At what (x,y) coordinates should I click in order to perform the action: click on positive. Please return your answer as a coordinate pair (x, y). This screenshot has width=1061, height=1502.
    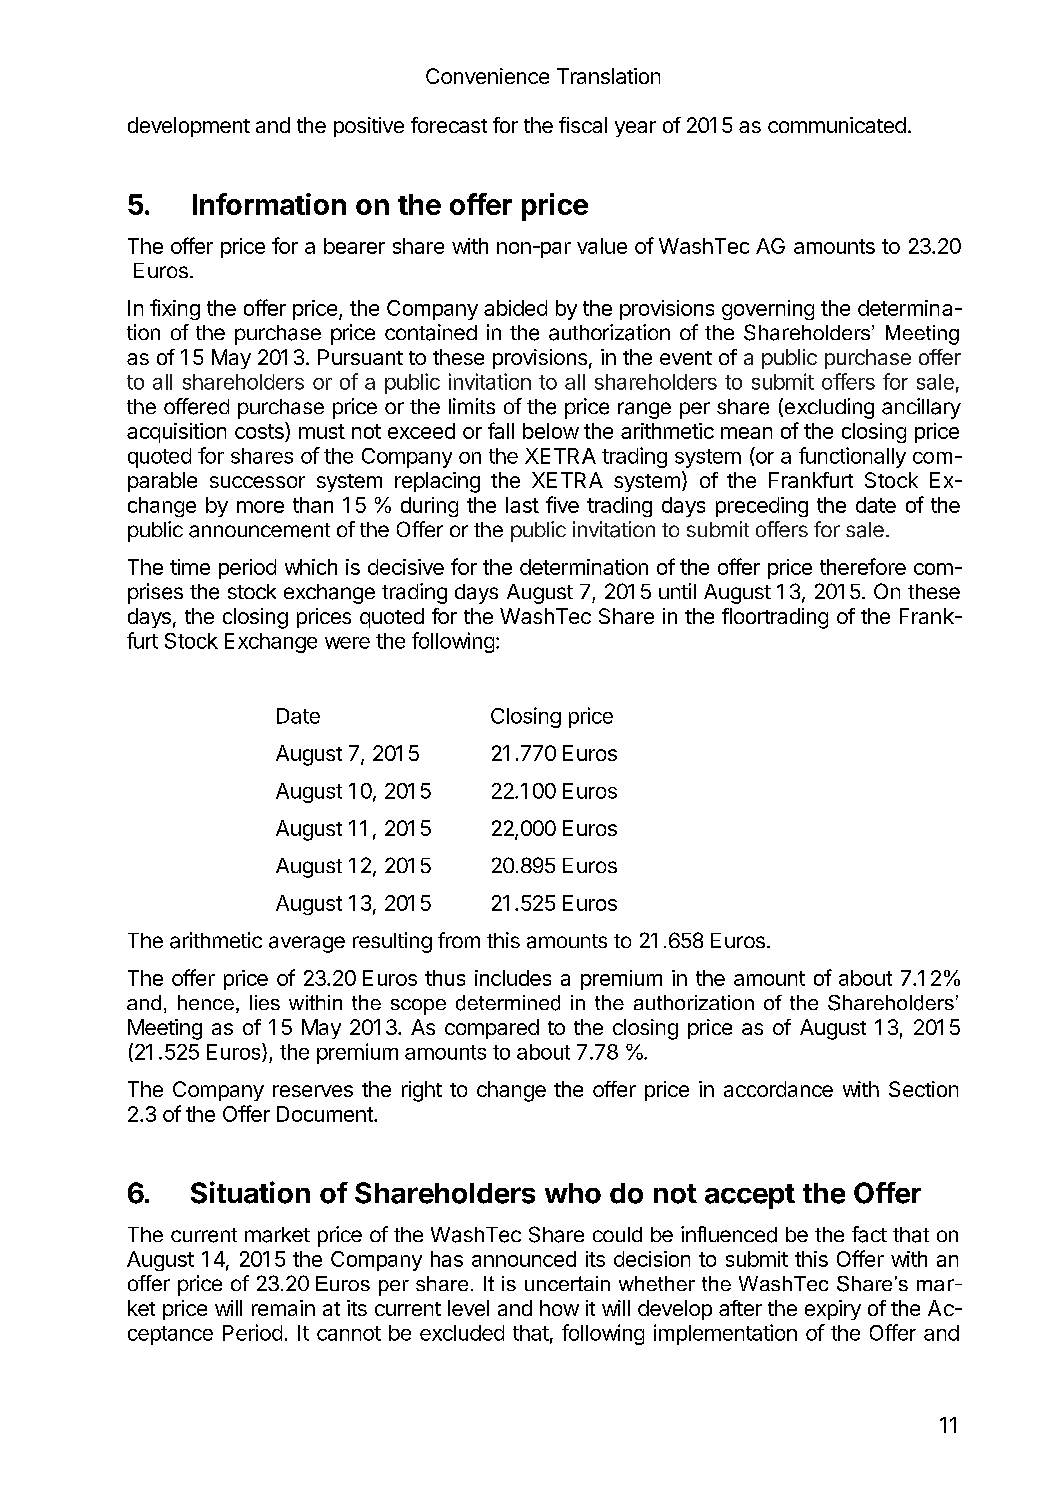
    Looking at the image, I should click on (369, 127).
